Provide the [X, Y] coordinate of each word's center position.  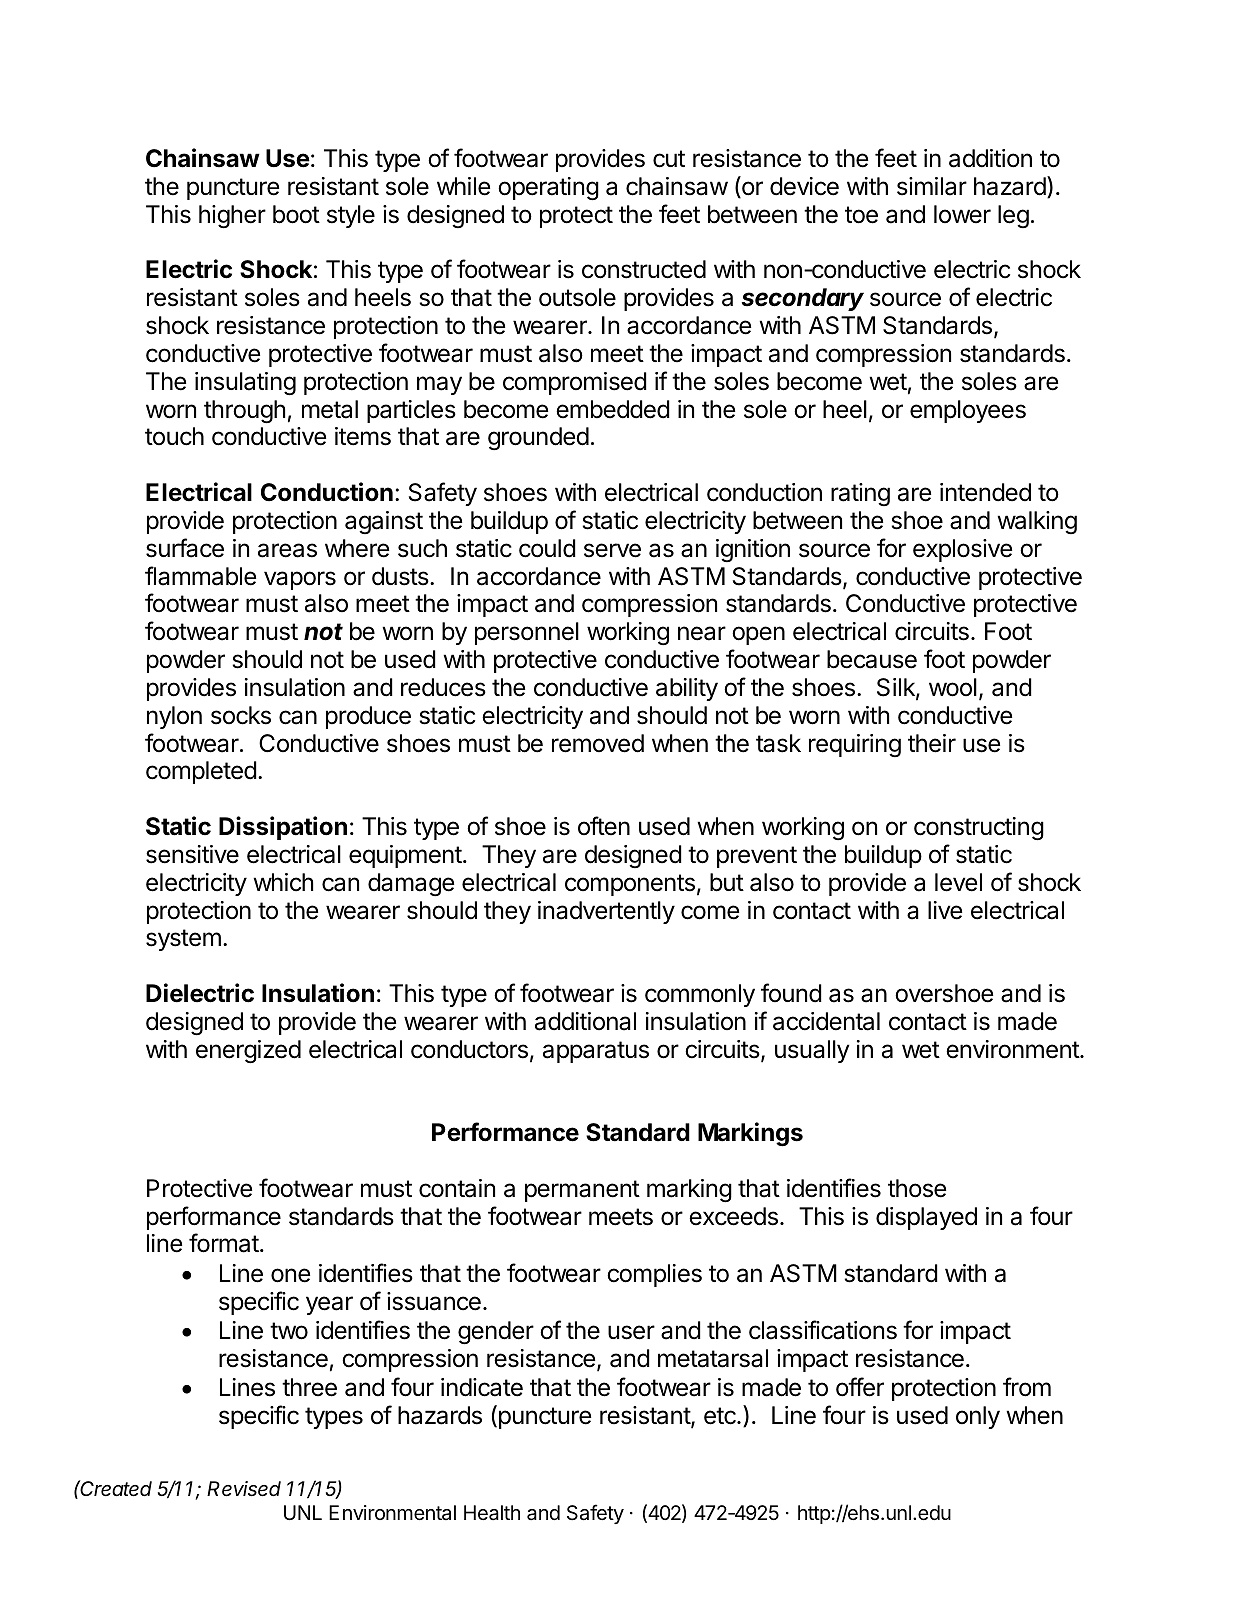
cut [669, 159]
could [547, 548]
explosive [962, 550]
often [604, 826]
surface [185, 548]
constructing [979, 829]
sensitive [192, 854]
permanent [582, 1191]
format [224, 1243]
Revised [244, 1489]
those [917, 1188]
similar [932, 186]
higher [232, 217]
